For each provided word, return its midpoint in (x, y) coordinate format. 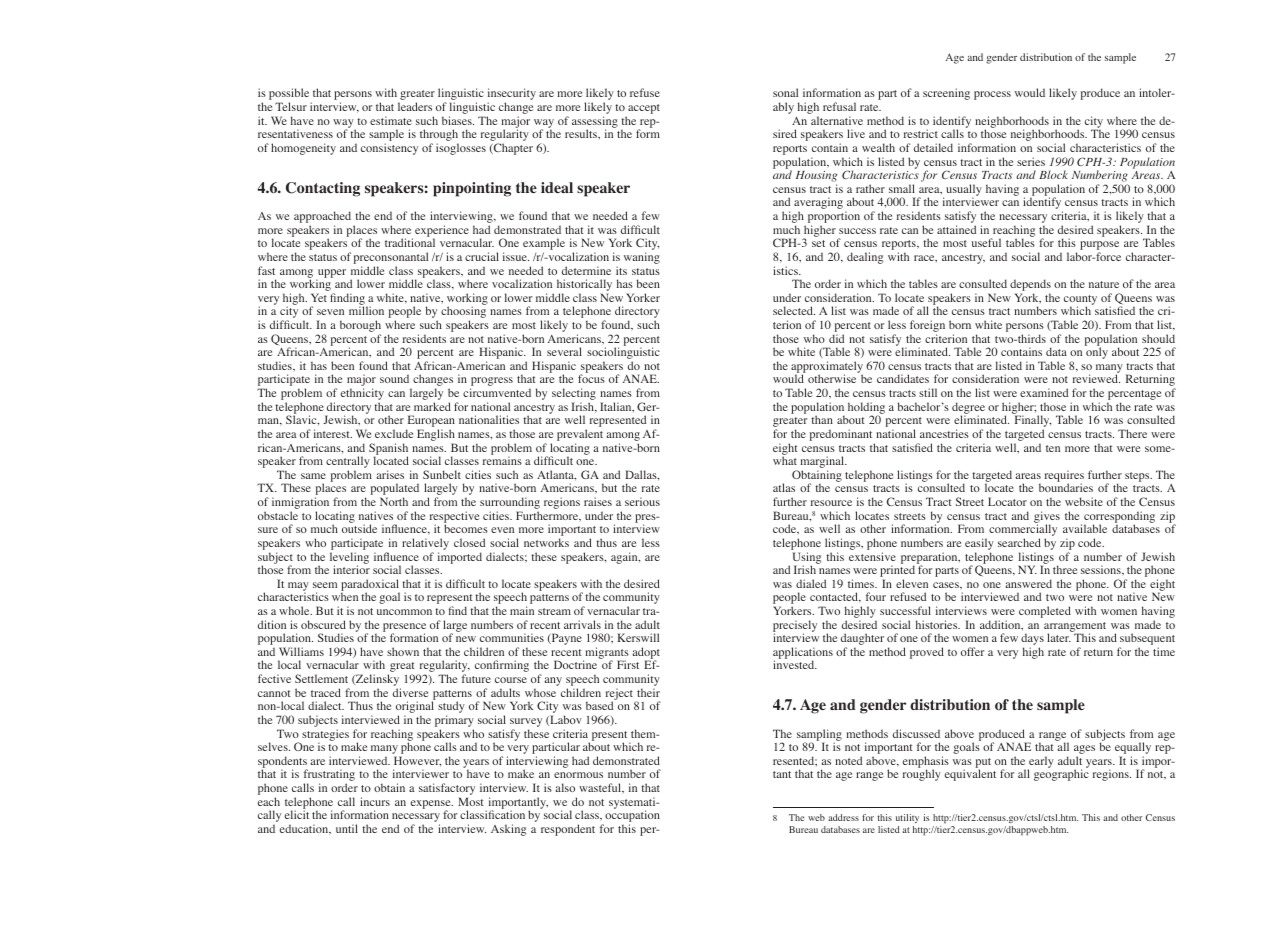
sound (394, 378)
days (1032, 640)
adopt (646, 654)
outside (359, 528)
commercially (1023, 531)
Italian (617, 407)
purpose (1099, 247)
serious (642, 501)
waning (642, 258)
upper (331, 274)
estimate (391, 120)
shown (403, 651)
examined (1044, 392)
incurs (375, 801)
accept (643, 110)
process (992, 95)
